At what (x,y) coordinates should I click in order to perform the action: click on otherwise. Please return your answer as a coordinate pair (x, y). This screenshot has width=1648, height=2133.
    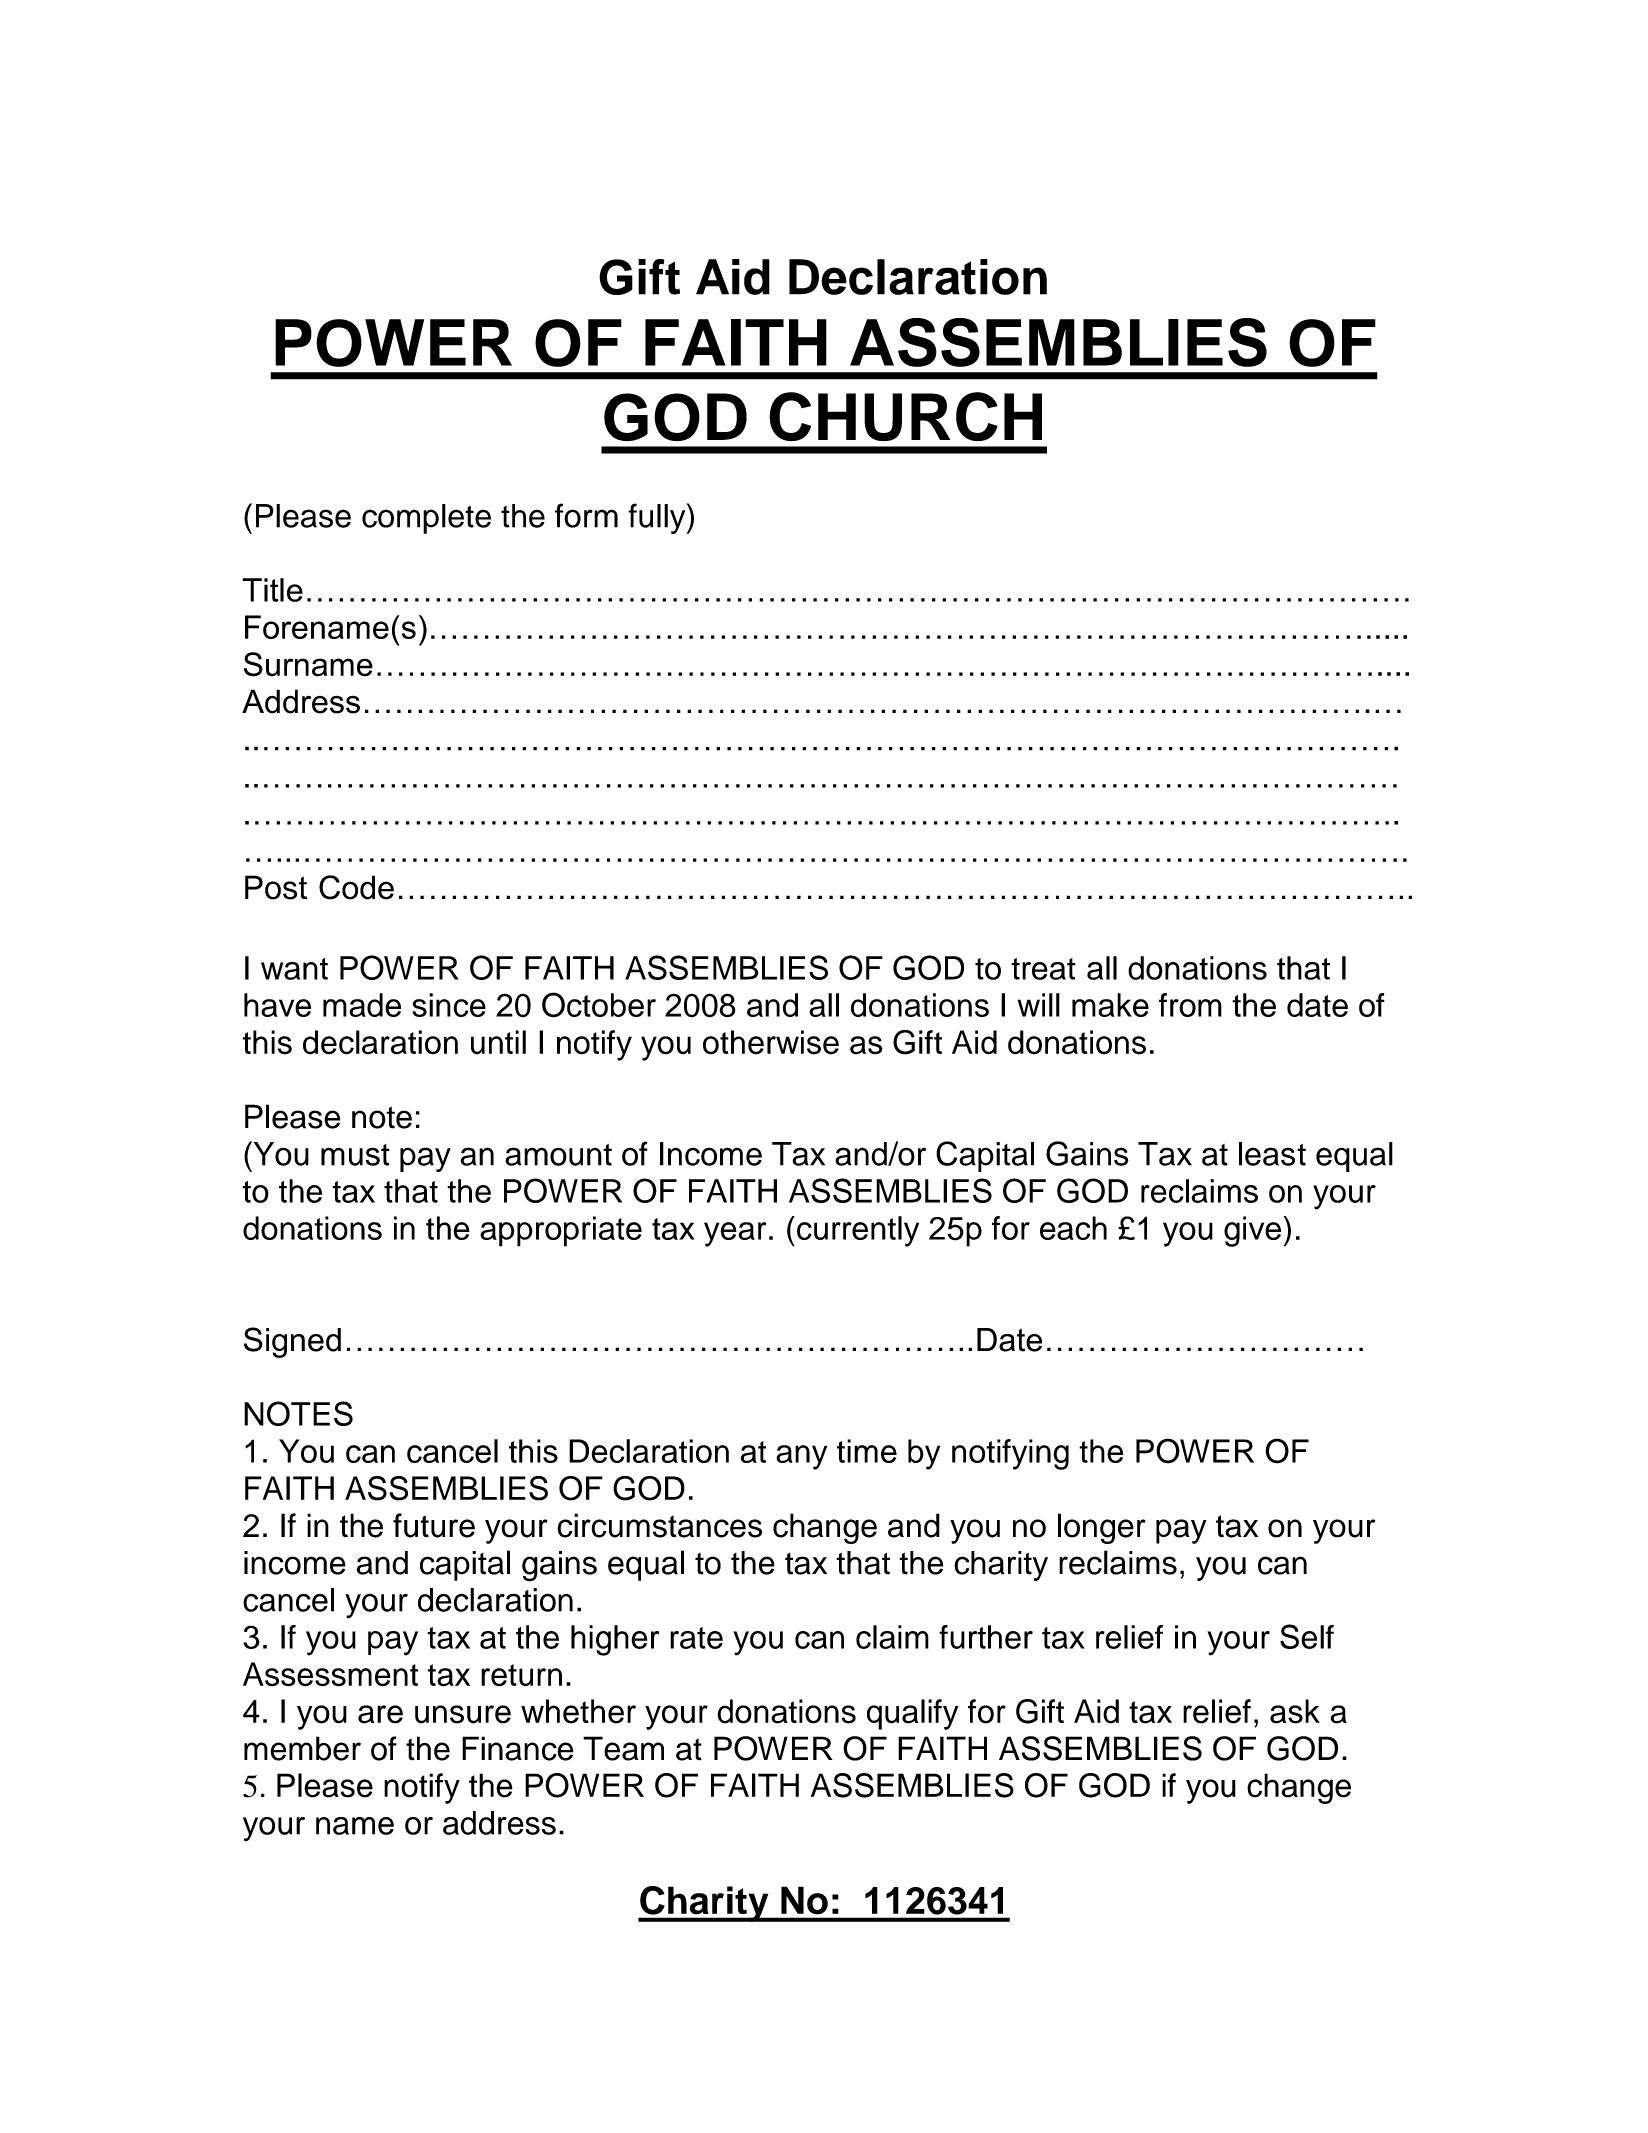
    Looking at the image, I should click on (771, 1042).
